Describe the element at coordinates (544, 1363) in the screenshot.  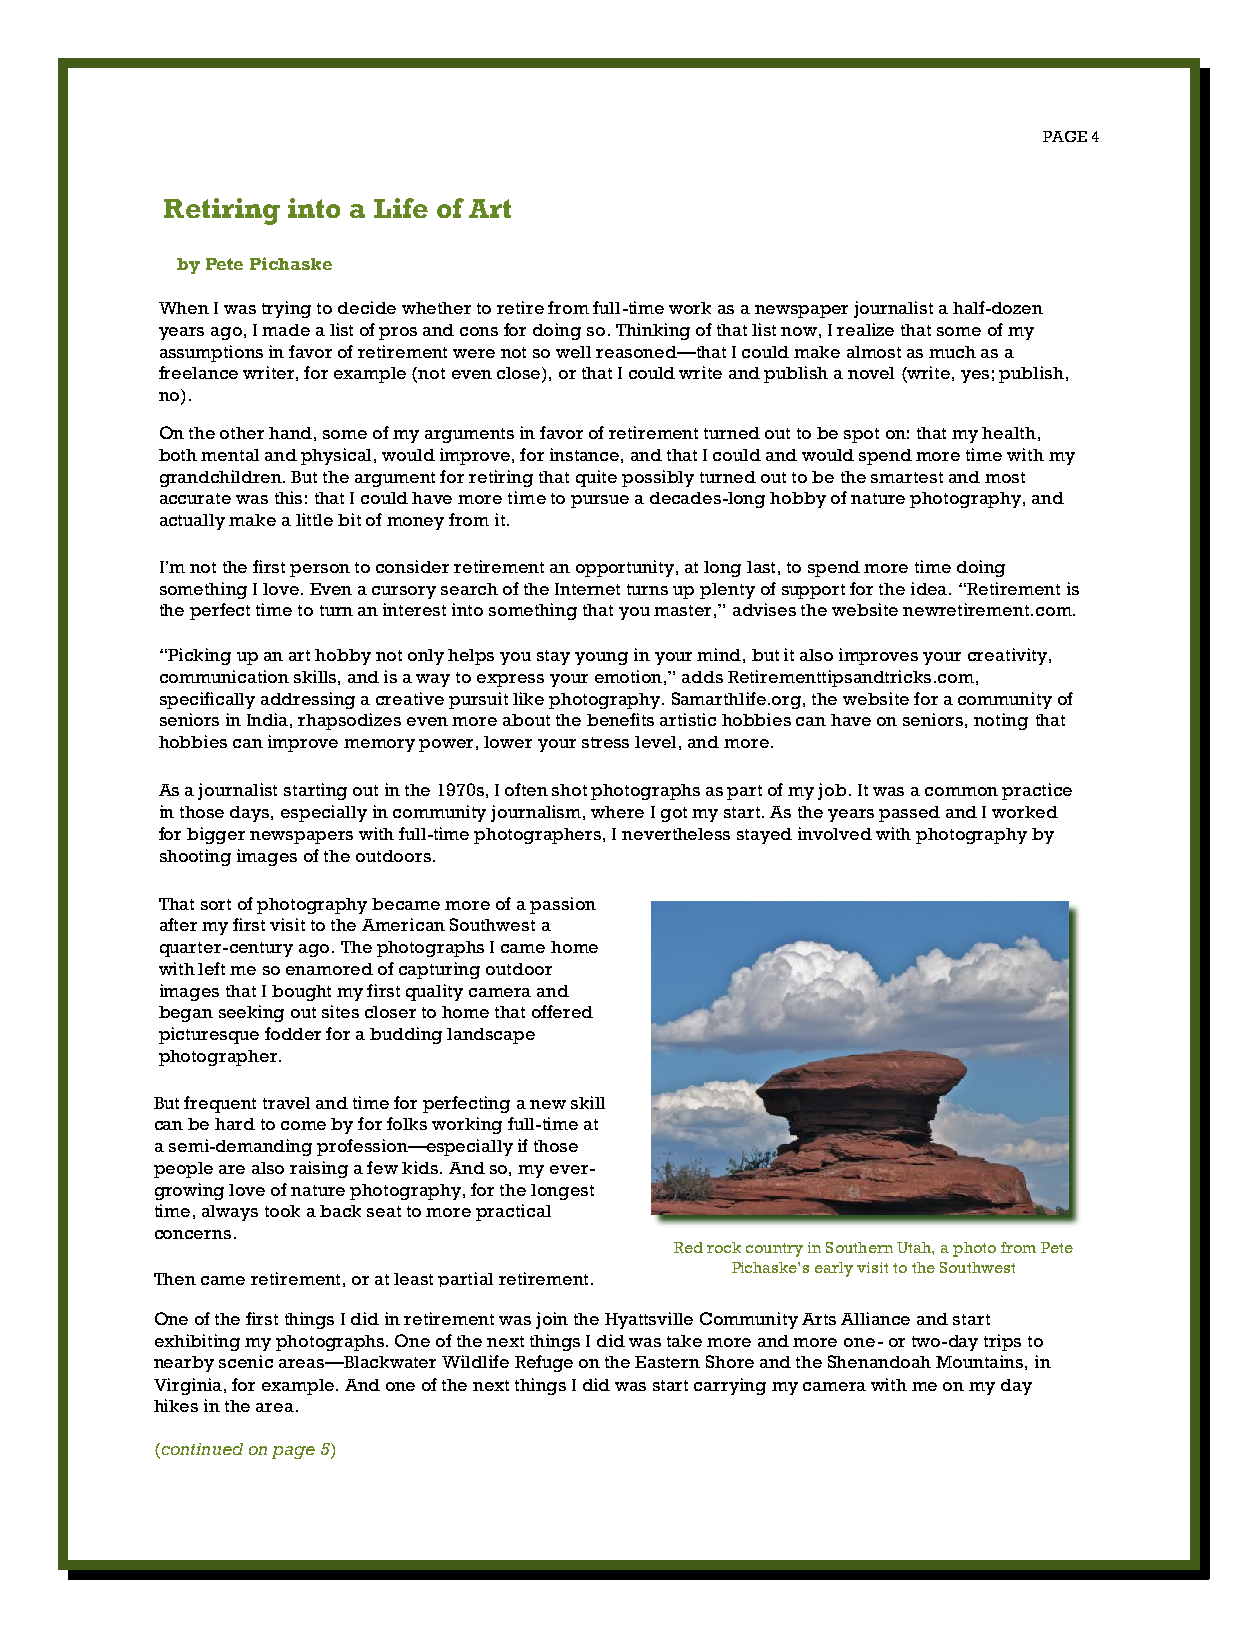
I see `Refuge` at that location.
